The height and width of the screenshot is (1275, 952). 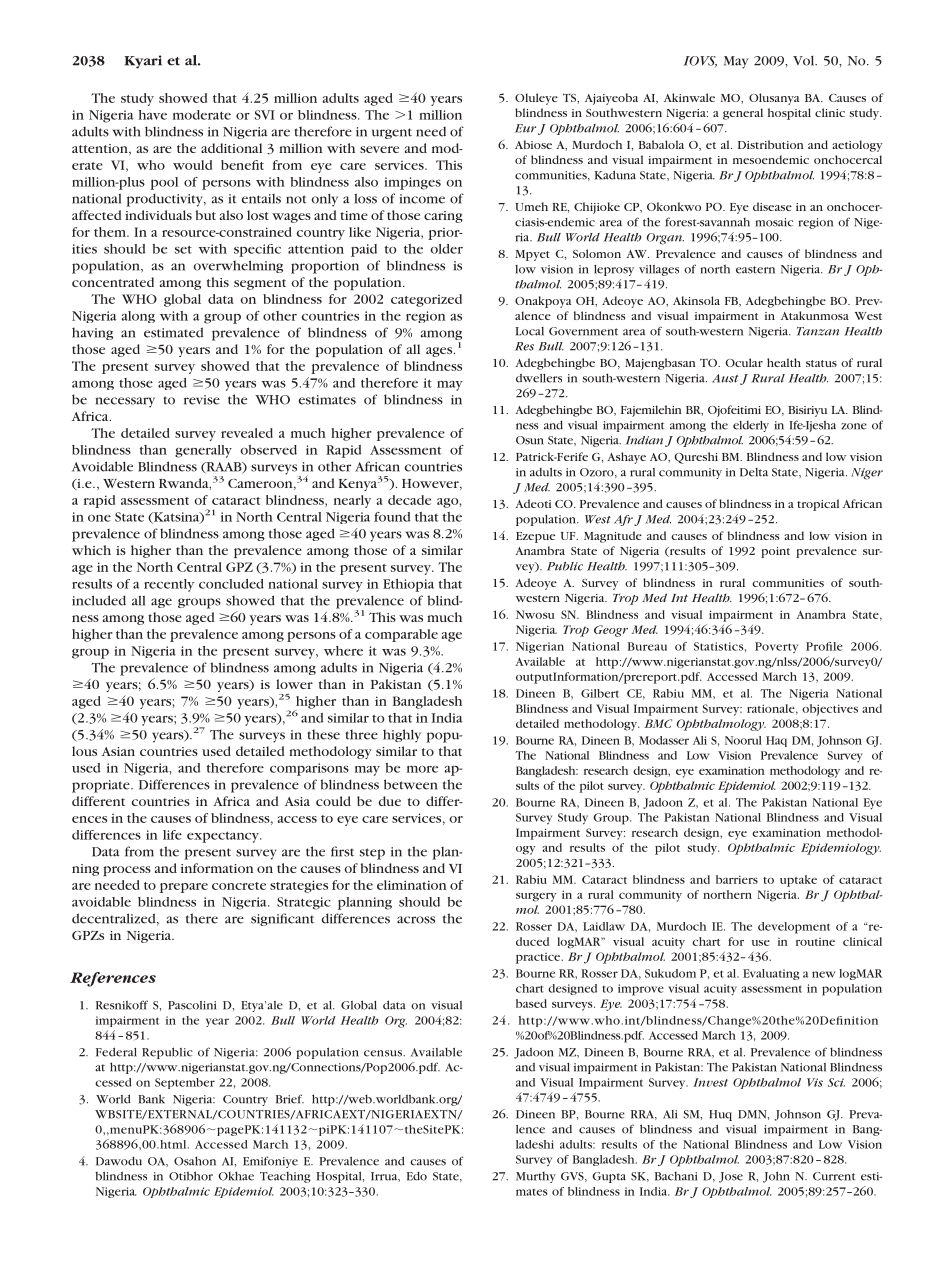 What do you see at coordinates (185, 1083) in the screenshot?
I see `September` at bounding box center [185, 1083].
